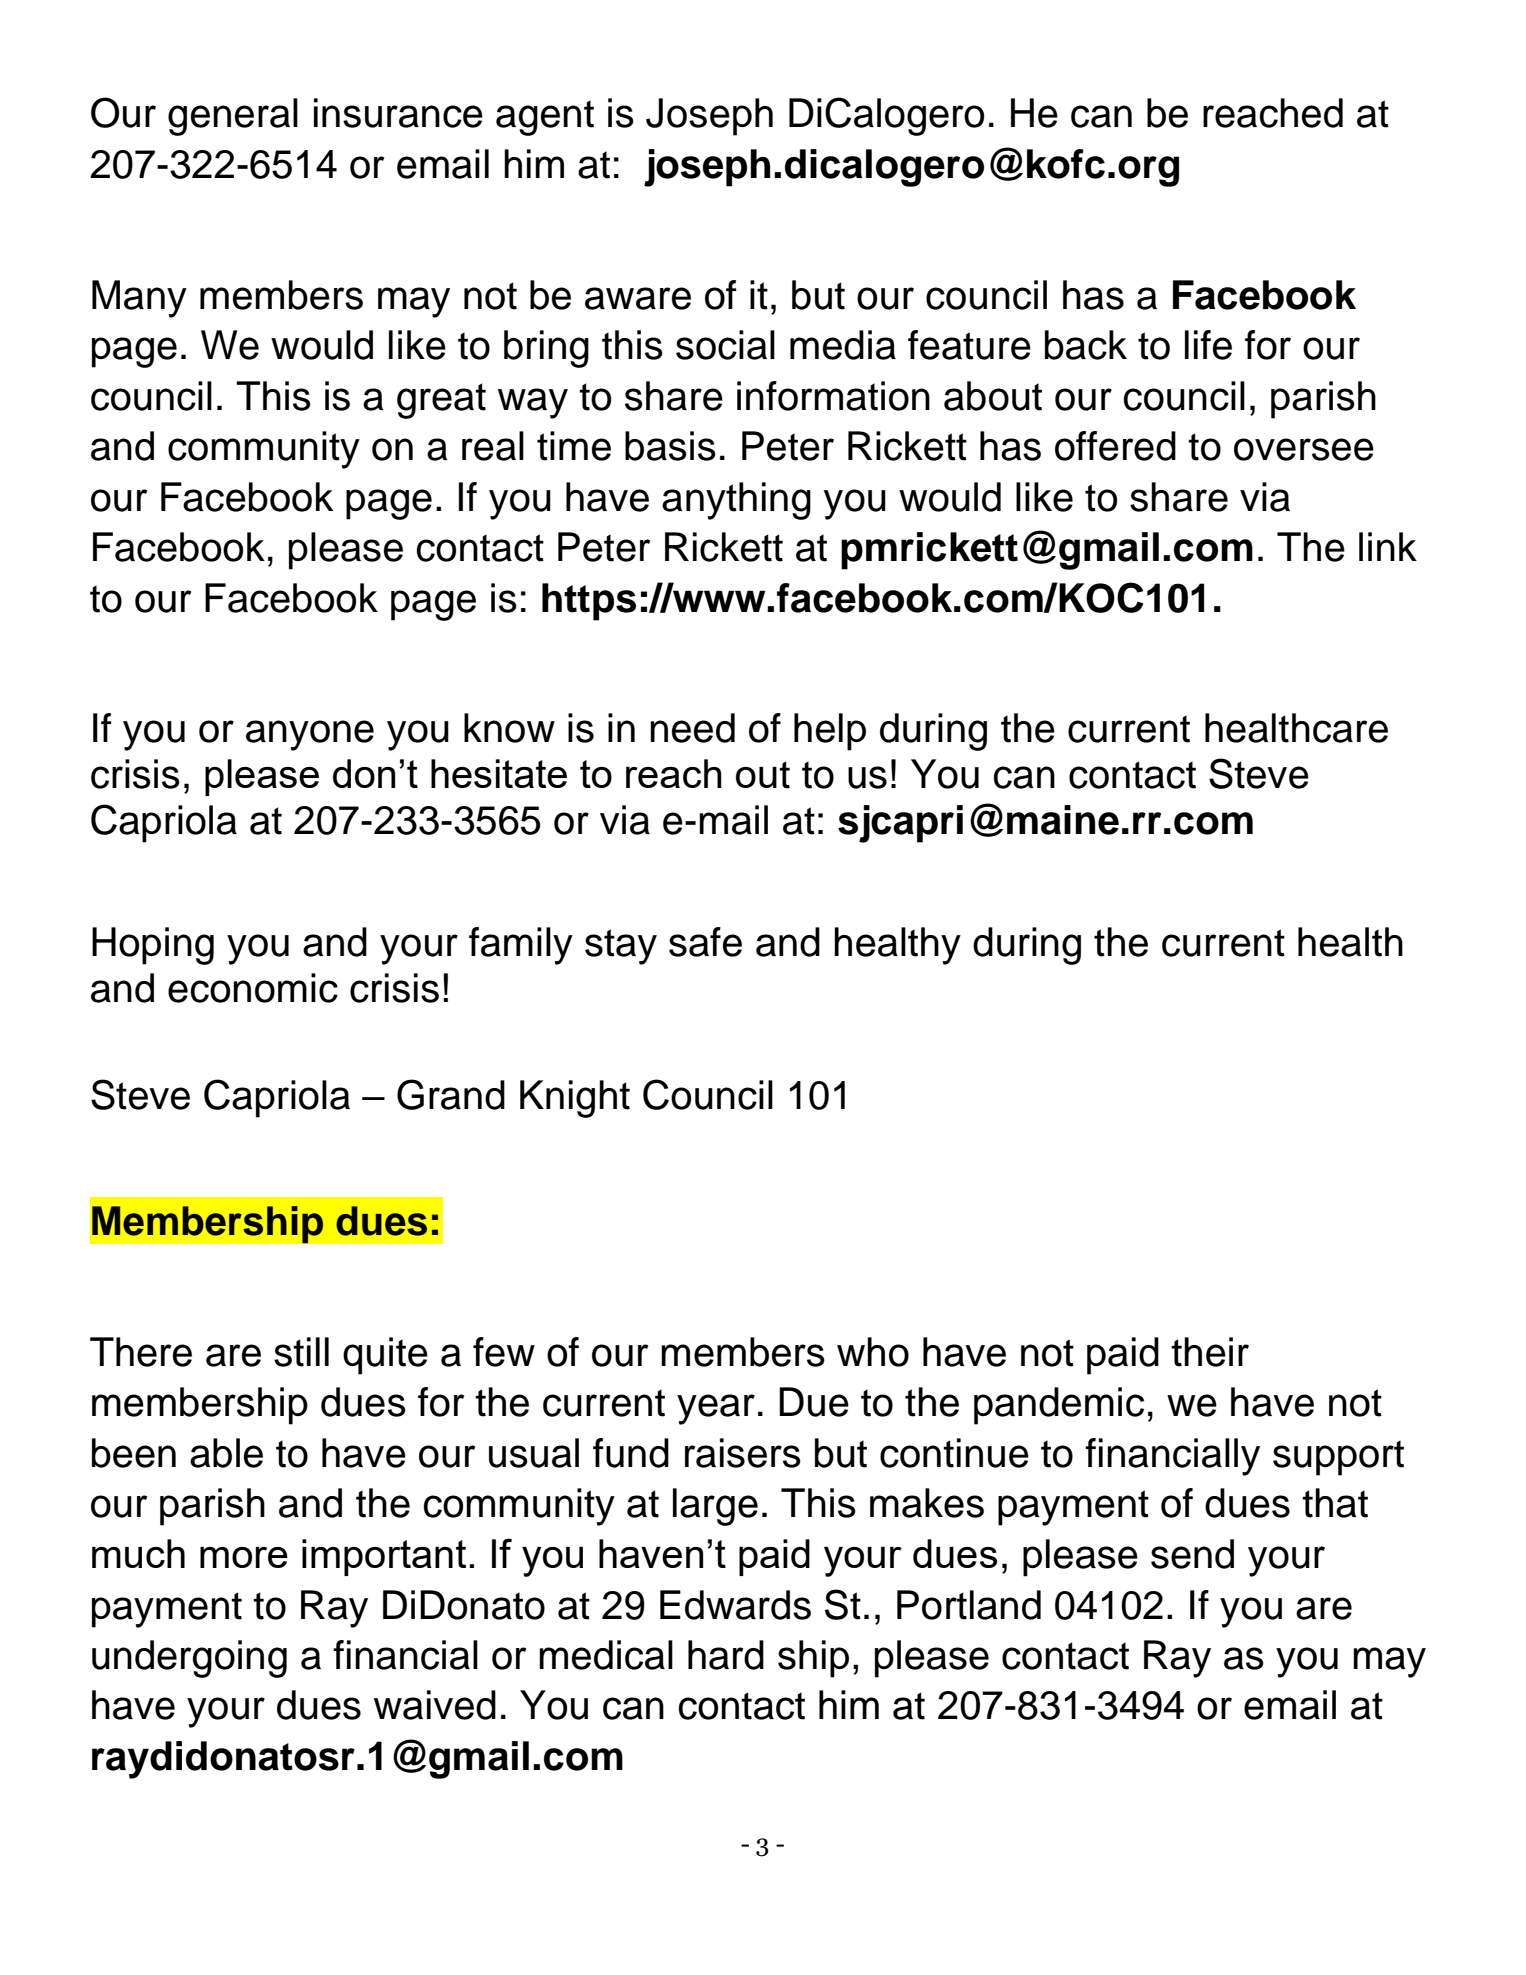 The image size is (1526, 1975). Describe the element at coordinates (233, 117) in the image. I see `general` at that location.
